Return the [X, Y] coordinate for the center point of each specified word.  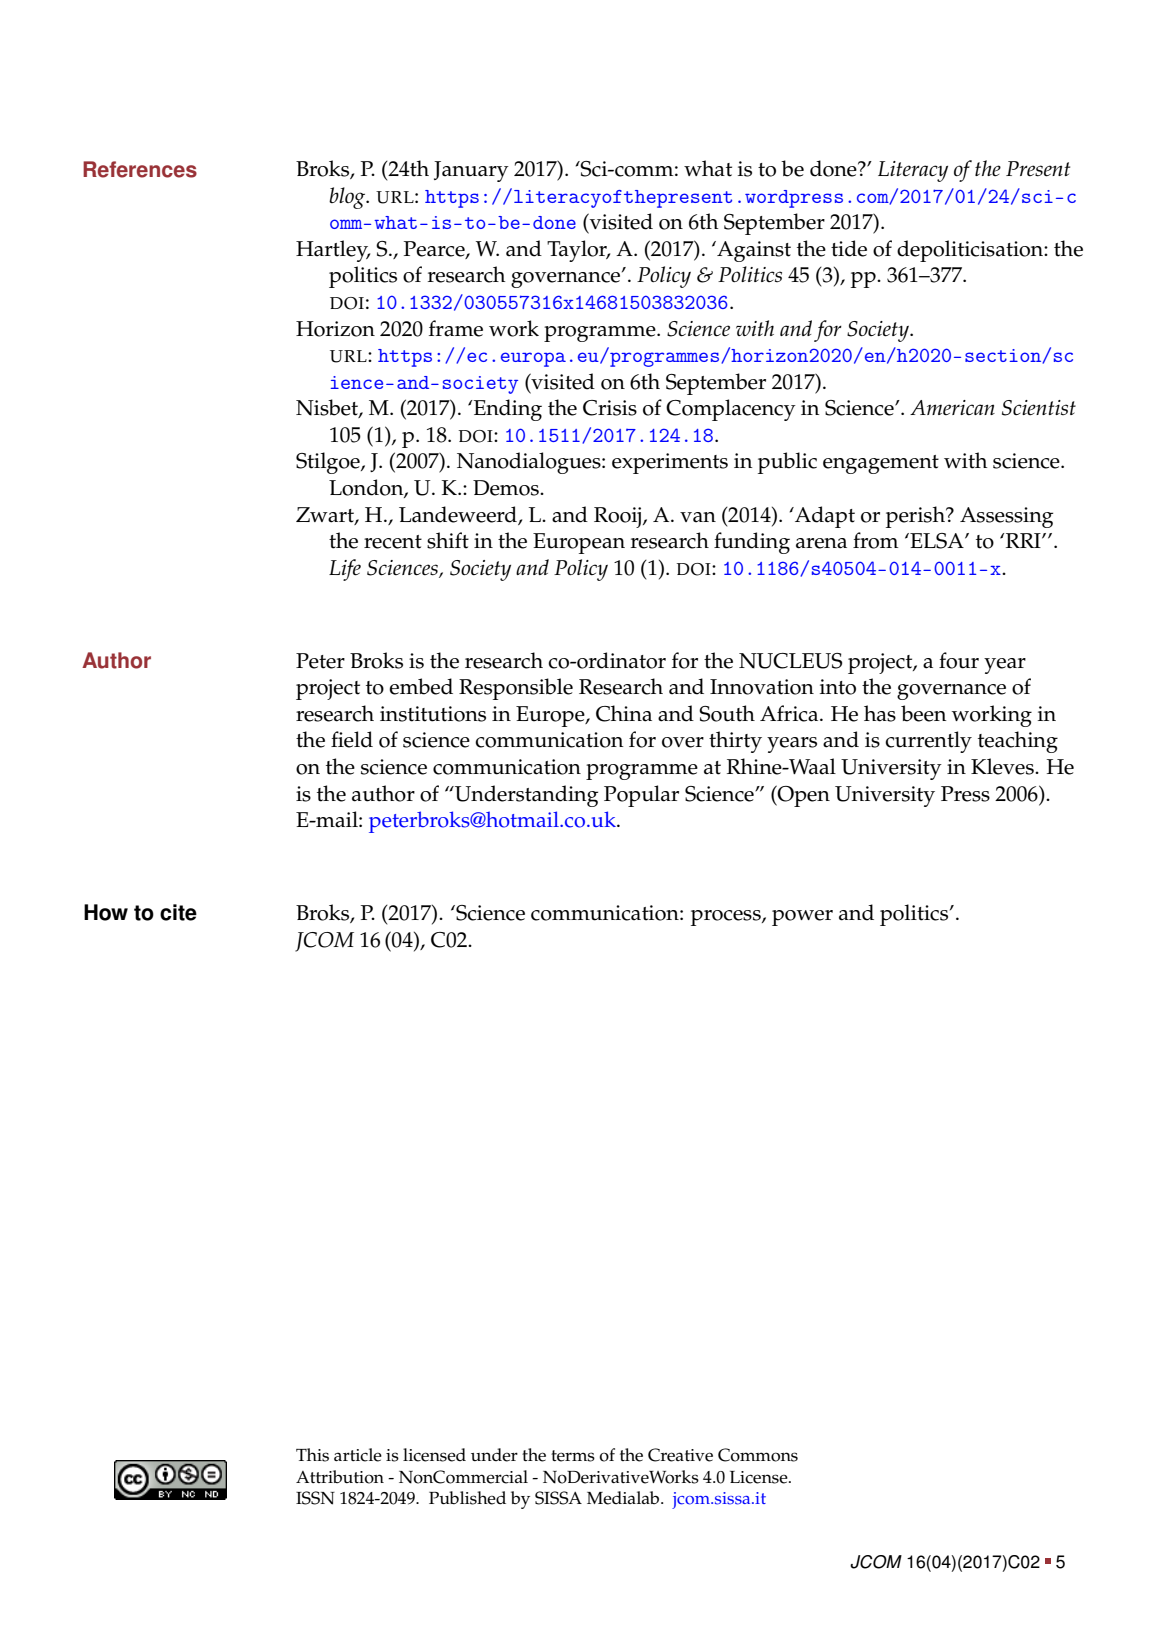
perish [916, 517]
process [727, 918]
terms [573, 1456]
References [140, 169]
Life [345, 570]
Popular [641, 796]
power [802, 918]
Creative [680, 1455]
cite [178, 912]
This [312, 1455]
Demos [507, 488]
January [471, 171]
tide [849, 248]
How [106, 912]
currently [928, 742]
